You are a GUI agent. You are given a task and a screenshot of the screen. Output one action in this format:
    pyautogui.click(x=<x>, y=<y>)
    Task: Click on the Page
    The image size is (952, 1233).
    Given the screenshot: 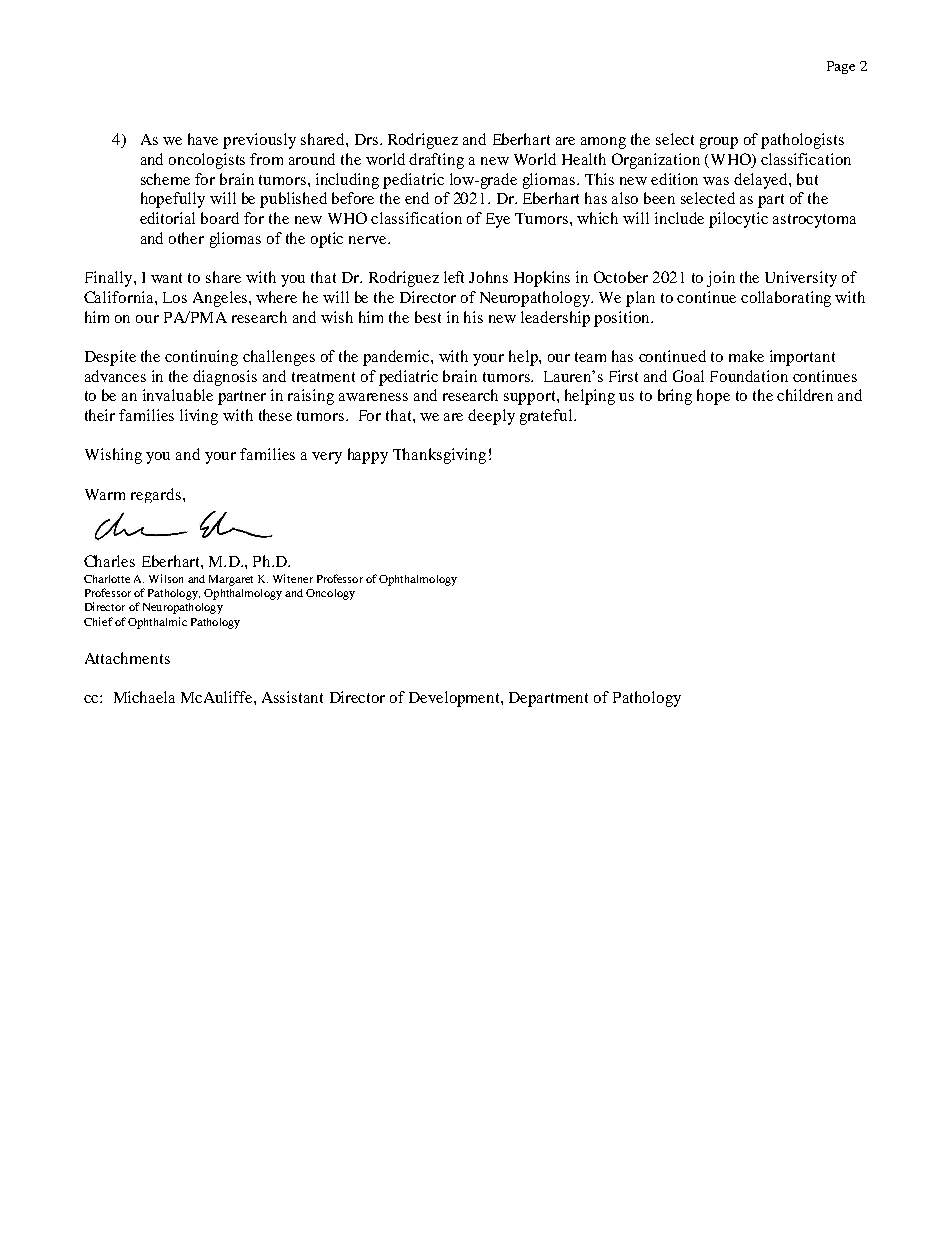 What is the action you would take?
    pyautogui.click(x=841, y=67)
